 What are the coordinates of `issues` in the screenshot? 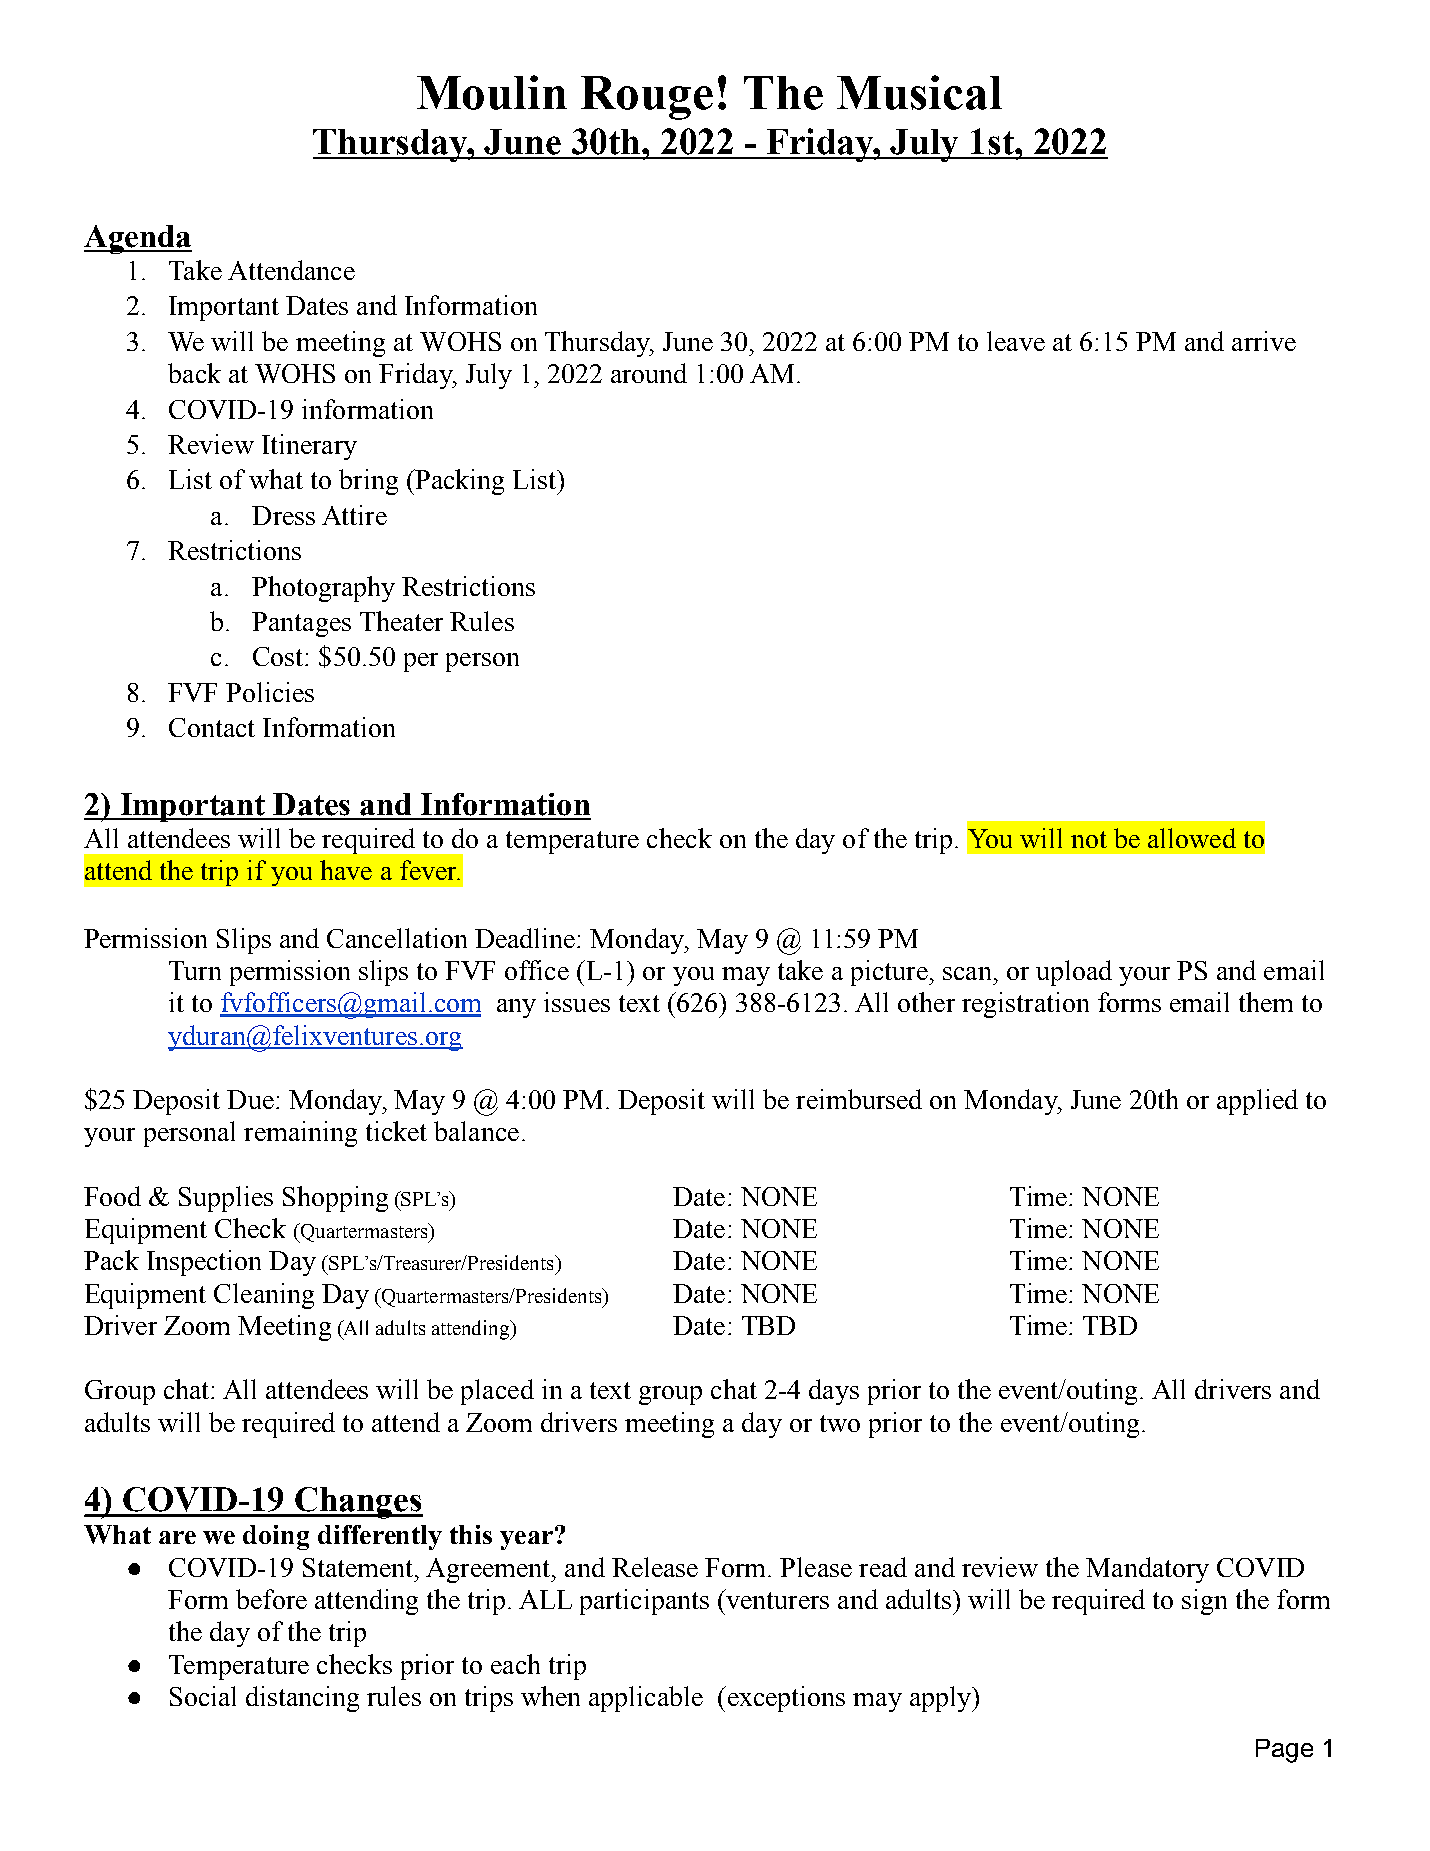 It's located at (577, 1002).
